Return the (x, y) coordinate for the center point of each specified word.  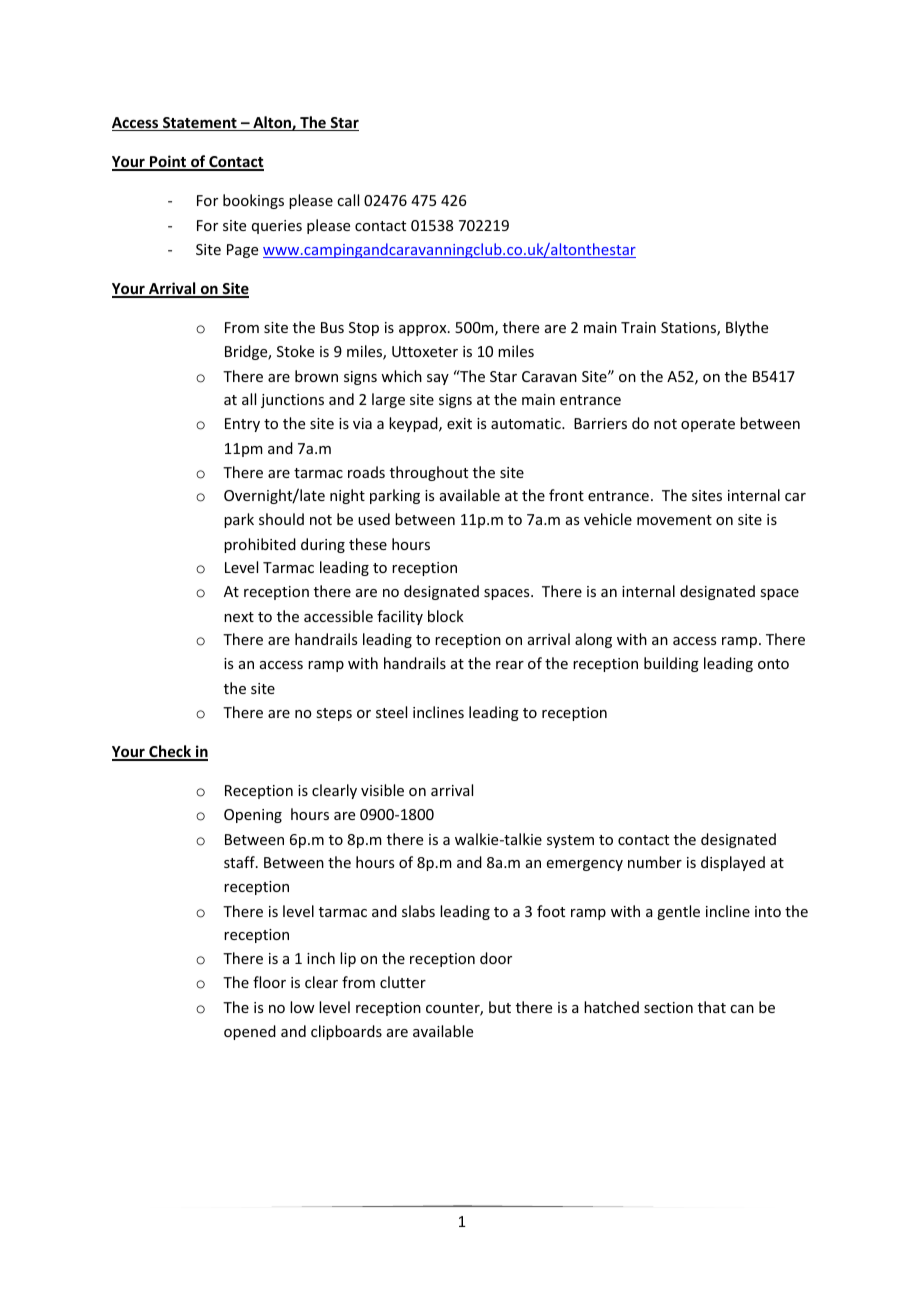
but (500, 1007)
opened (250, 1032)
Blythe (747, 328)
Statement (200, 124)
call (348, 200)
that (712, 1007)
